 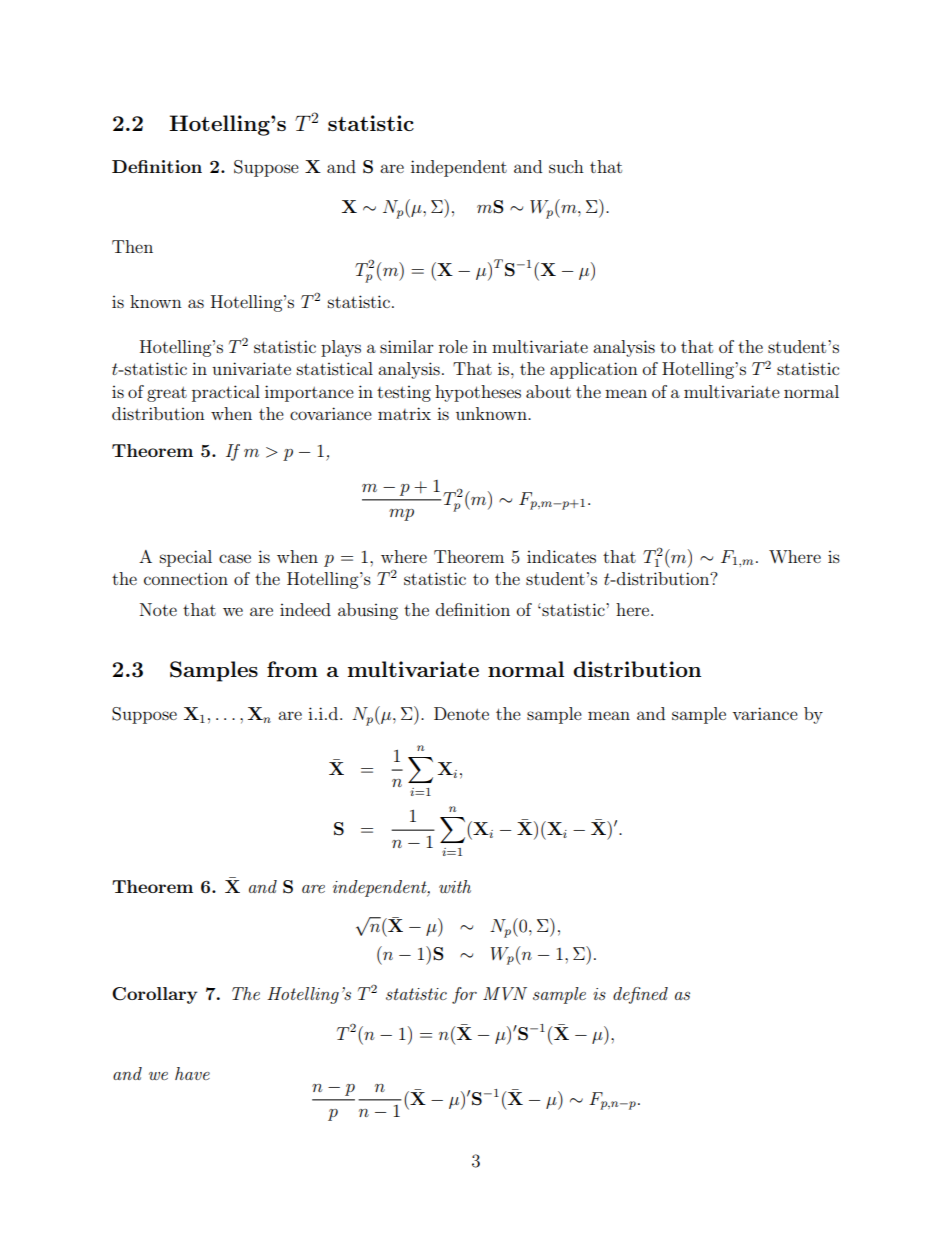 What do you see at coordinates (368, 611) in the page?
I see `abusing` at bounding box center [368, 611].
